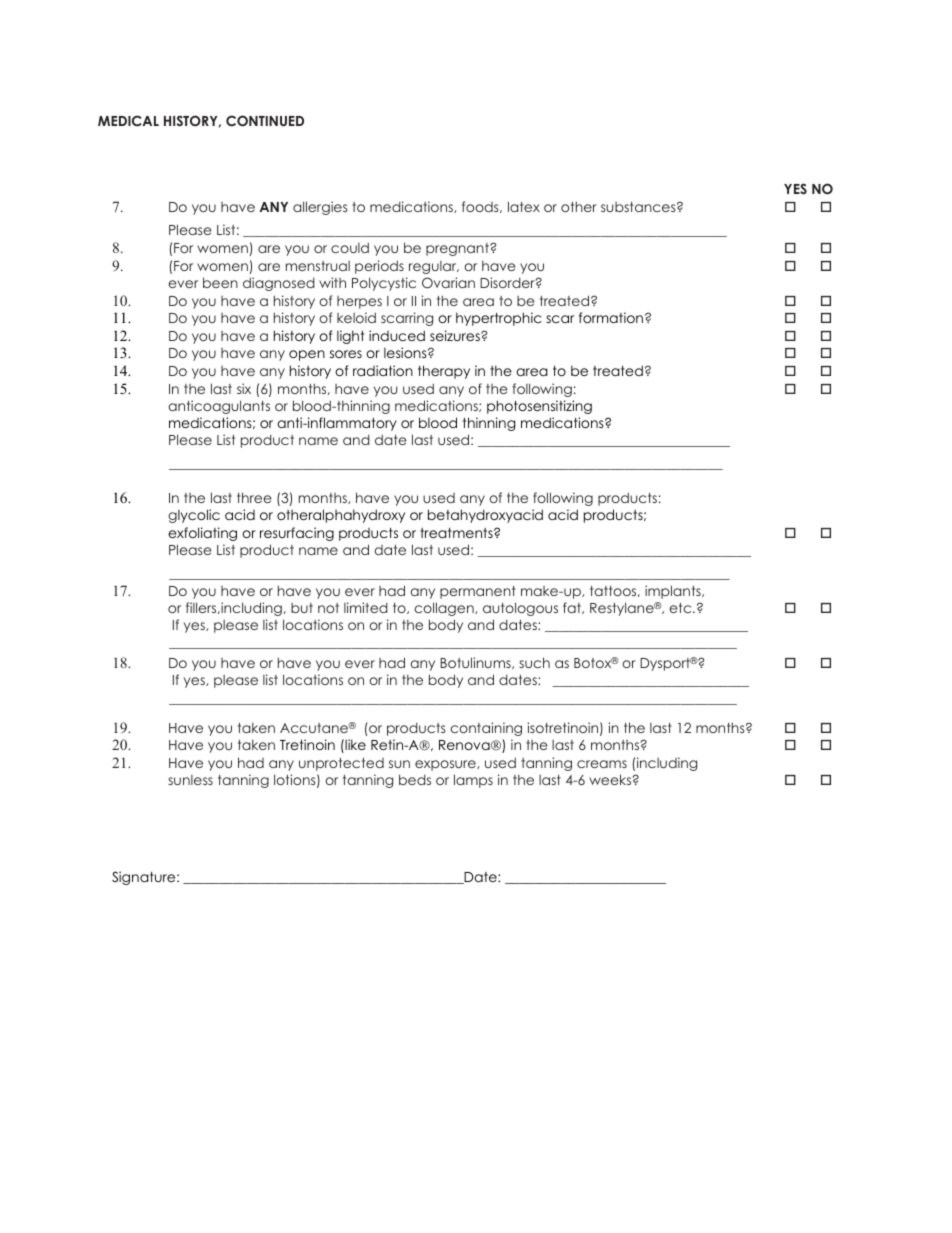  I want to click on creams, so click(602, 764).
